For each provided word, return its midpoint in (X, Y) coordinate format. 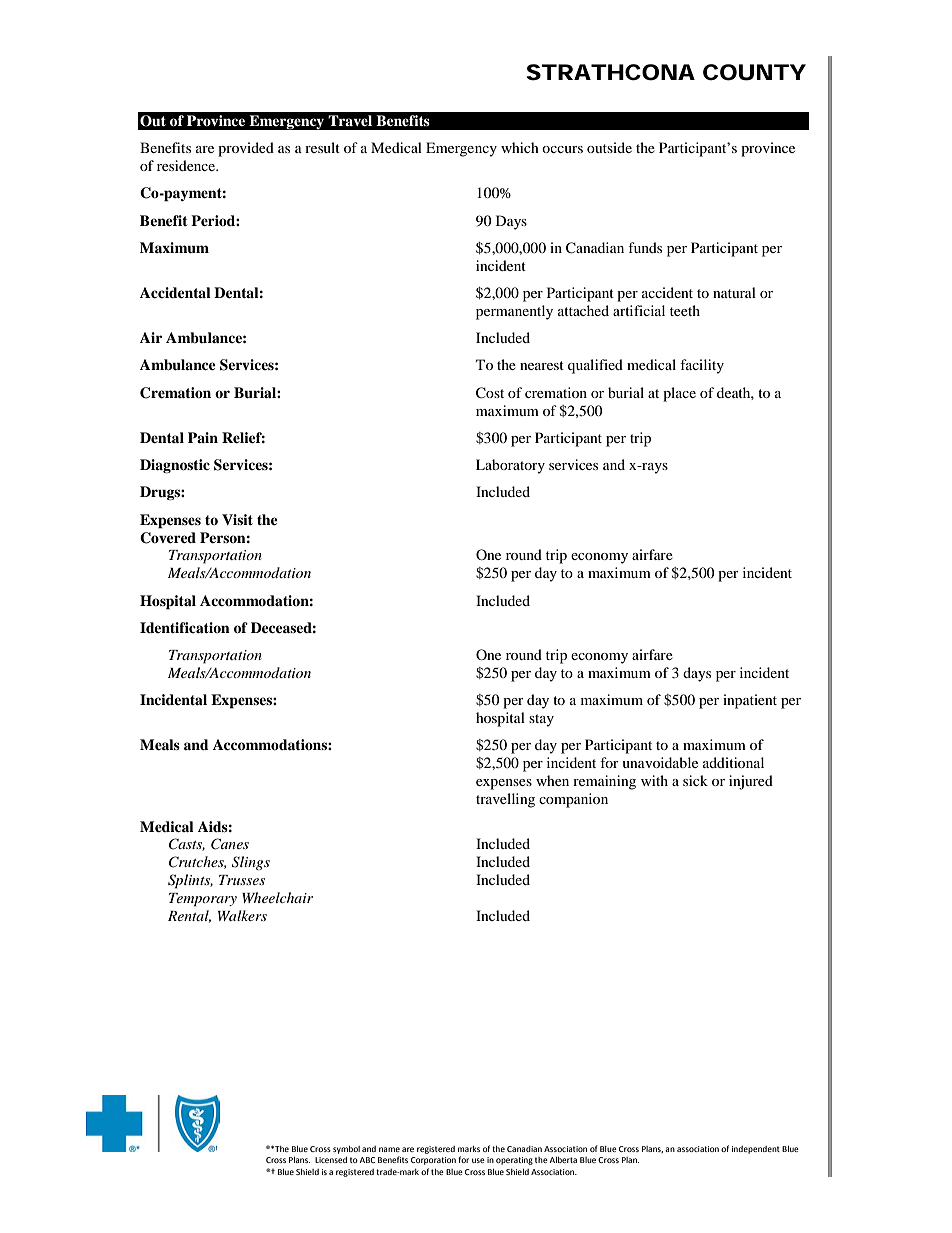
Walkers (242, 915)
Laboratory (510, 466)
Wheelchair (277, 897)
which (520, 147)
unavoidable (660, 762)
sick (695, 780)
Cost (490, 393)
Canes (230, 844)
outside (609, 147)
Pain (203, 437)
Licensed (331, 1160)
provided (246, 149)
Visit (237, 519)
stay (541, 720)
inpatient (750, 701)
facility (702, 366)
